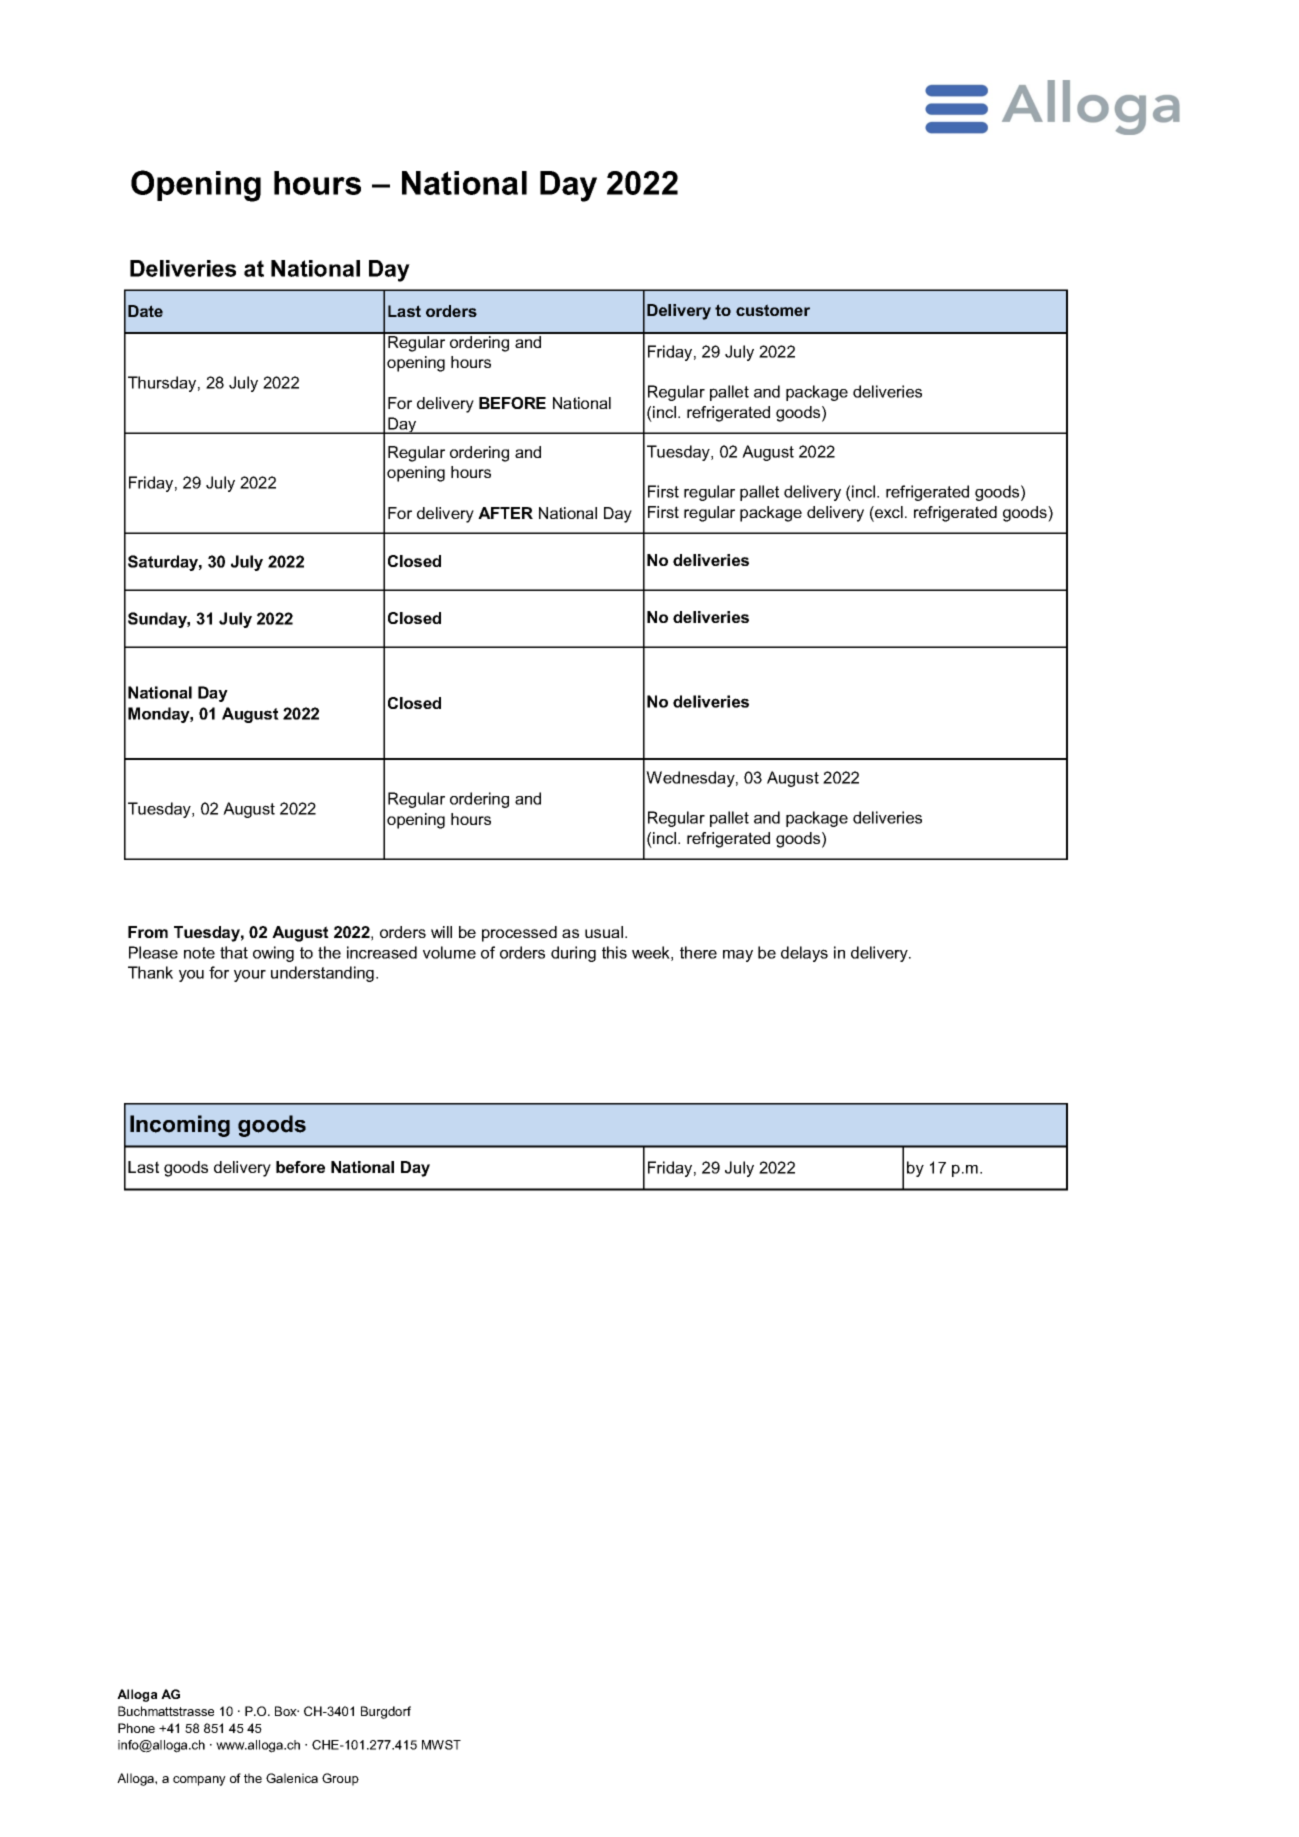  What do you see at coordinates (573, 954) in the screenshot?
I see `during` at bounding box center [573, 954].
